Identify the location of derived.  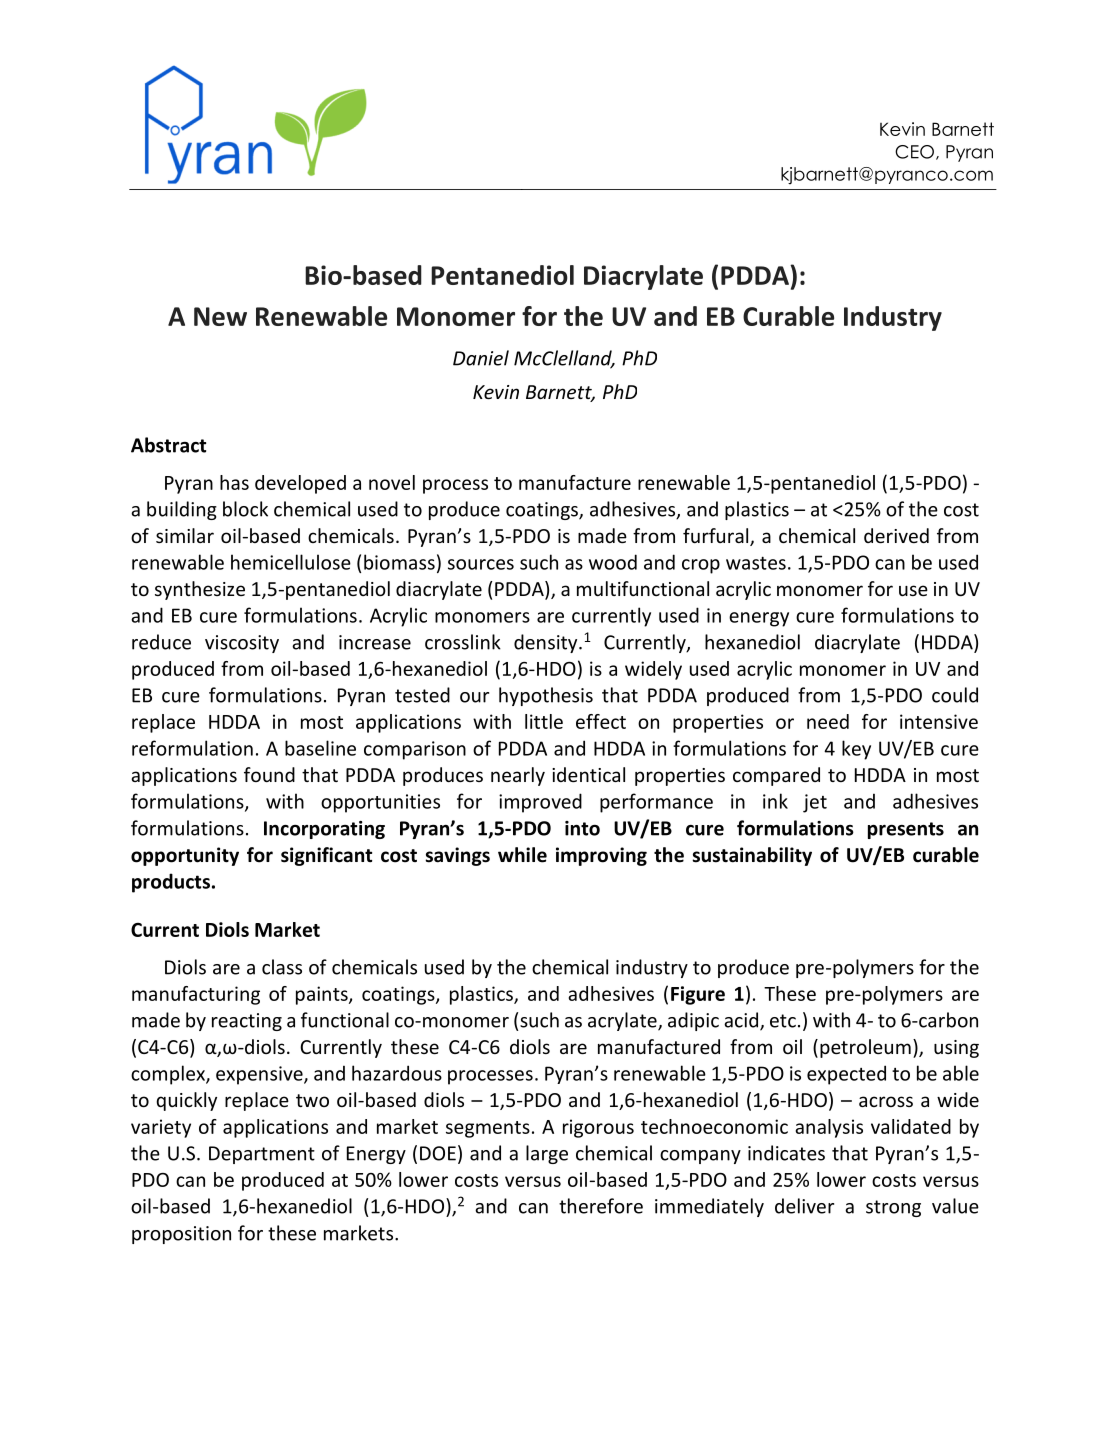
(896, 535).
